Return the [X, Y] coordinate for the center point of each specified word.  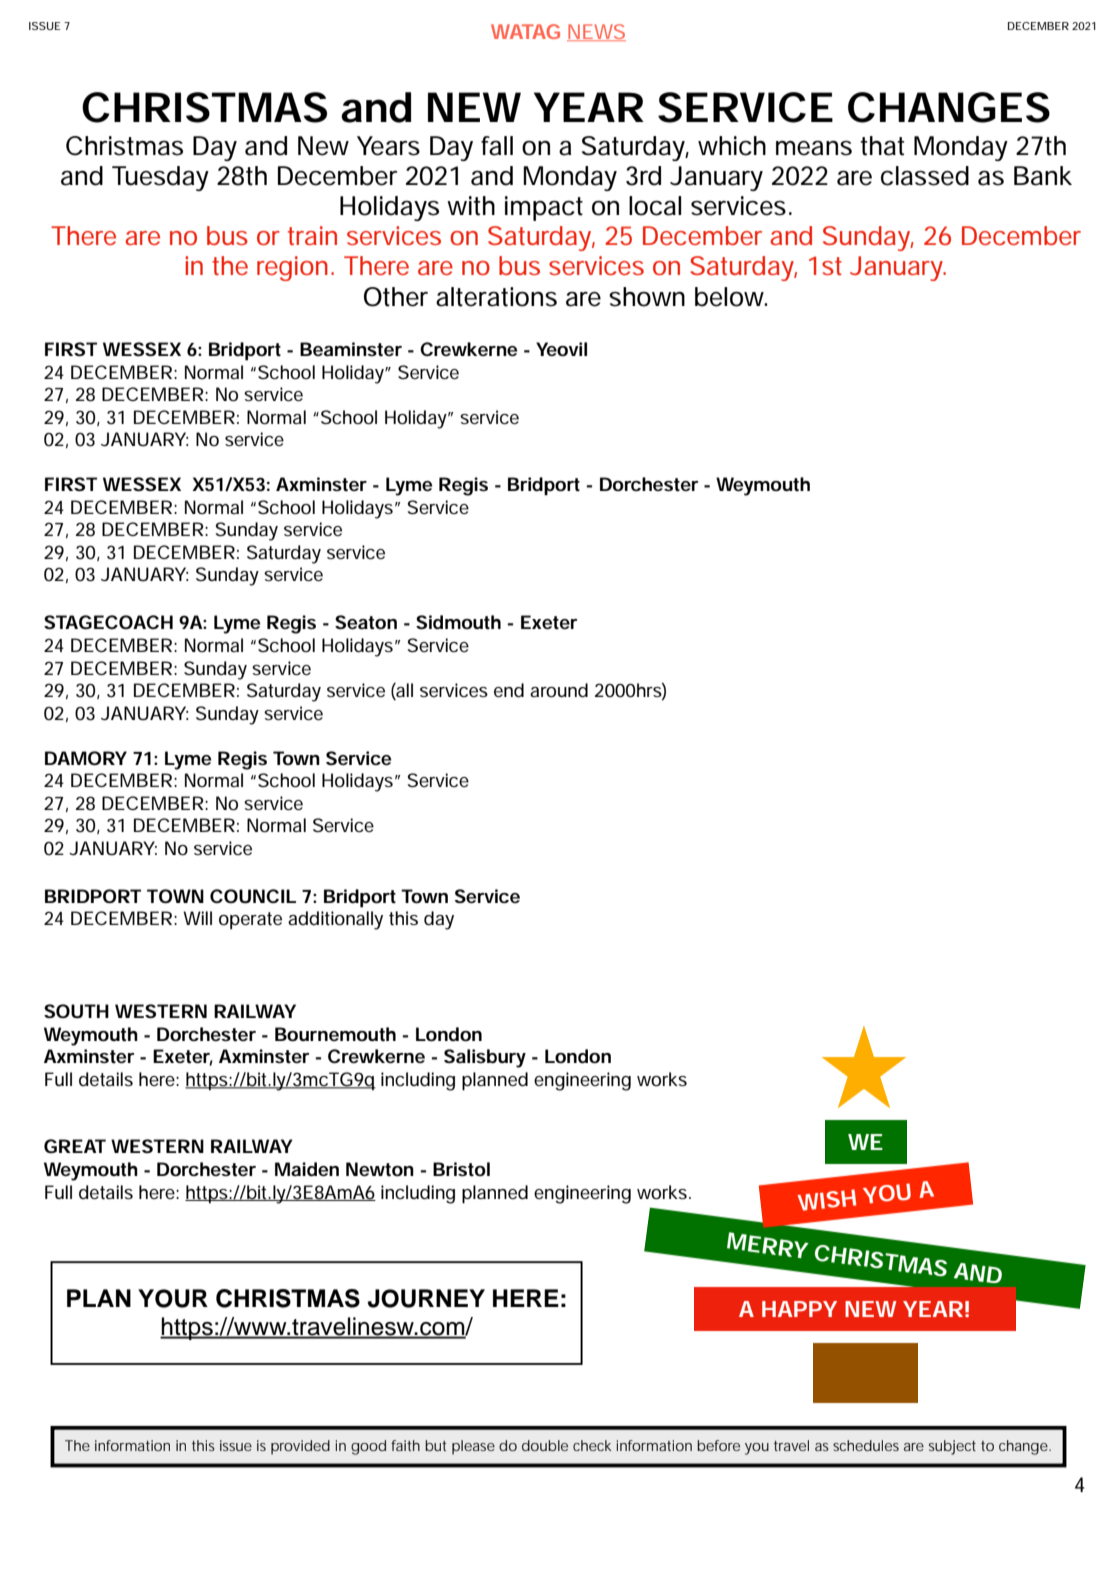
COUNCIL [253, 896]
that [882, 146]
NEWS [596, 32]
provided [300, 1447]
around [559, 690]
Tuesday [160, 178]
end [509, 690]
